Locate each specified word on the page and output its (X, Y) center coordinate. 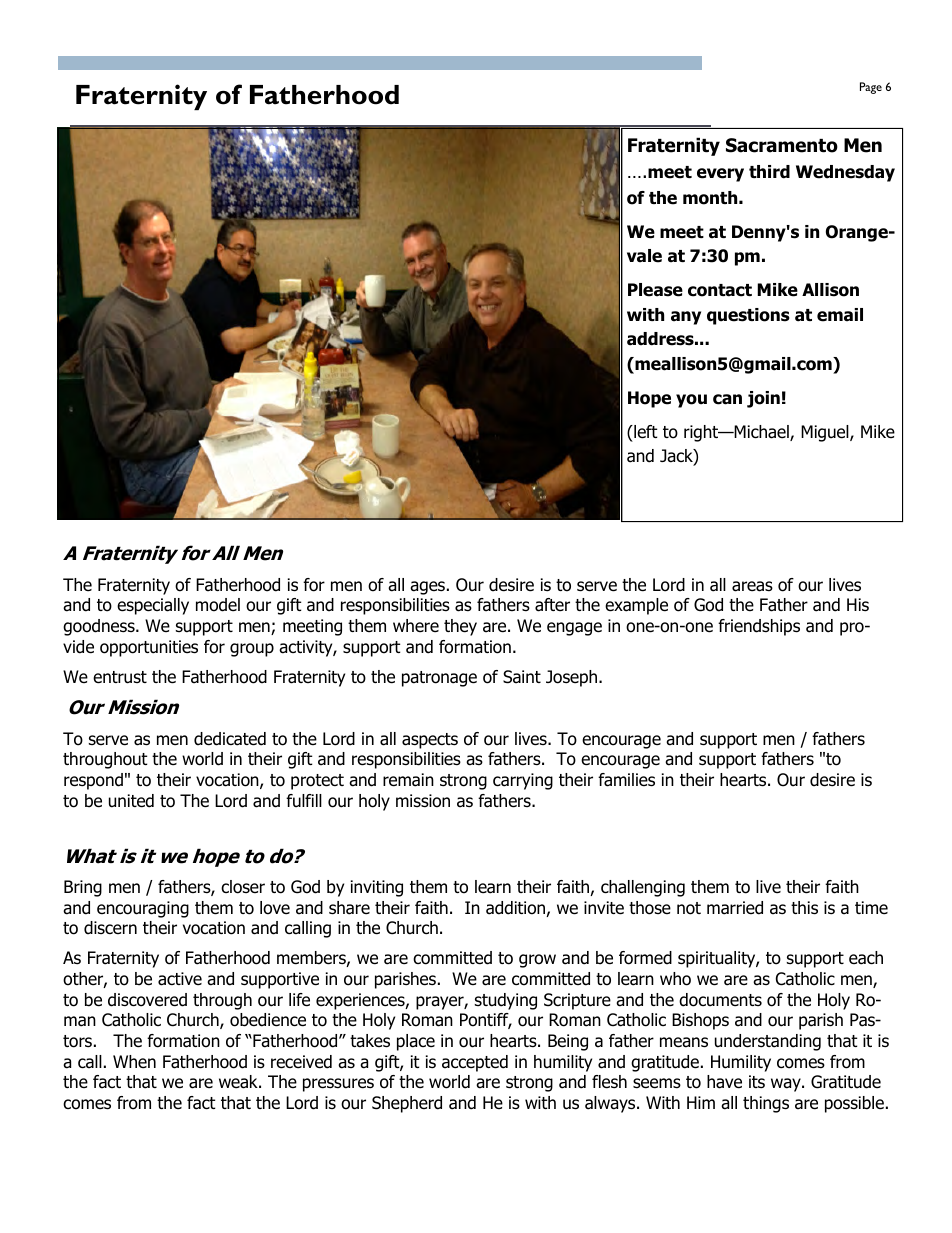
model (218, 605)
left (645, 432)
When (134, 1062)
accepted (475, 1063)
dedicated (230, 739)
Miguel (826, 433)
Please (655, 290)
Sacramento (782, 145)
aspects (430, 741)
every (720, 175)
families (626, 780)
